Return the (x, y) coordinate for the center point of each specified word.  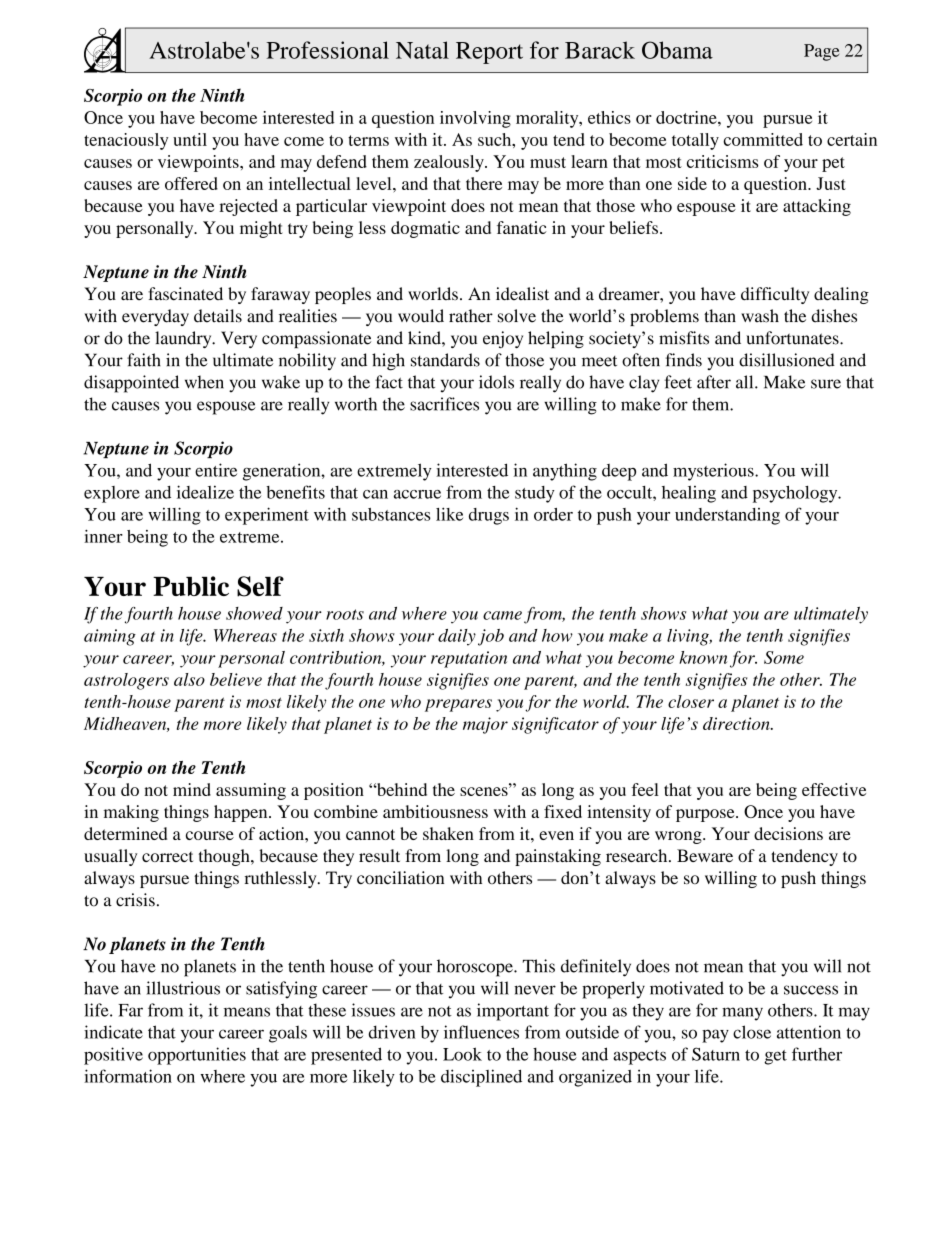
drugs (489, 516)
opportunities (197, 1056)
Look (462, 1054)
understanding (727, 516)
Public (191, 586)
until (190, 139)
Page (821, 52)
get (775, 1057)
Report (489, 53)
